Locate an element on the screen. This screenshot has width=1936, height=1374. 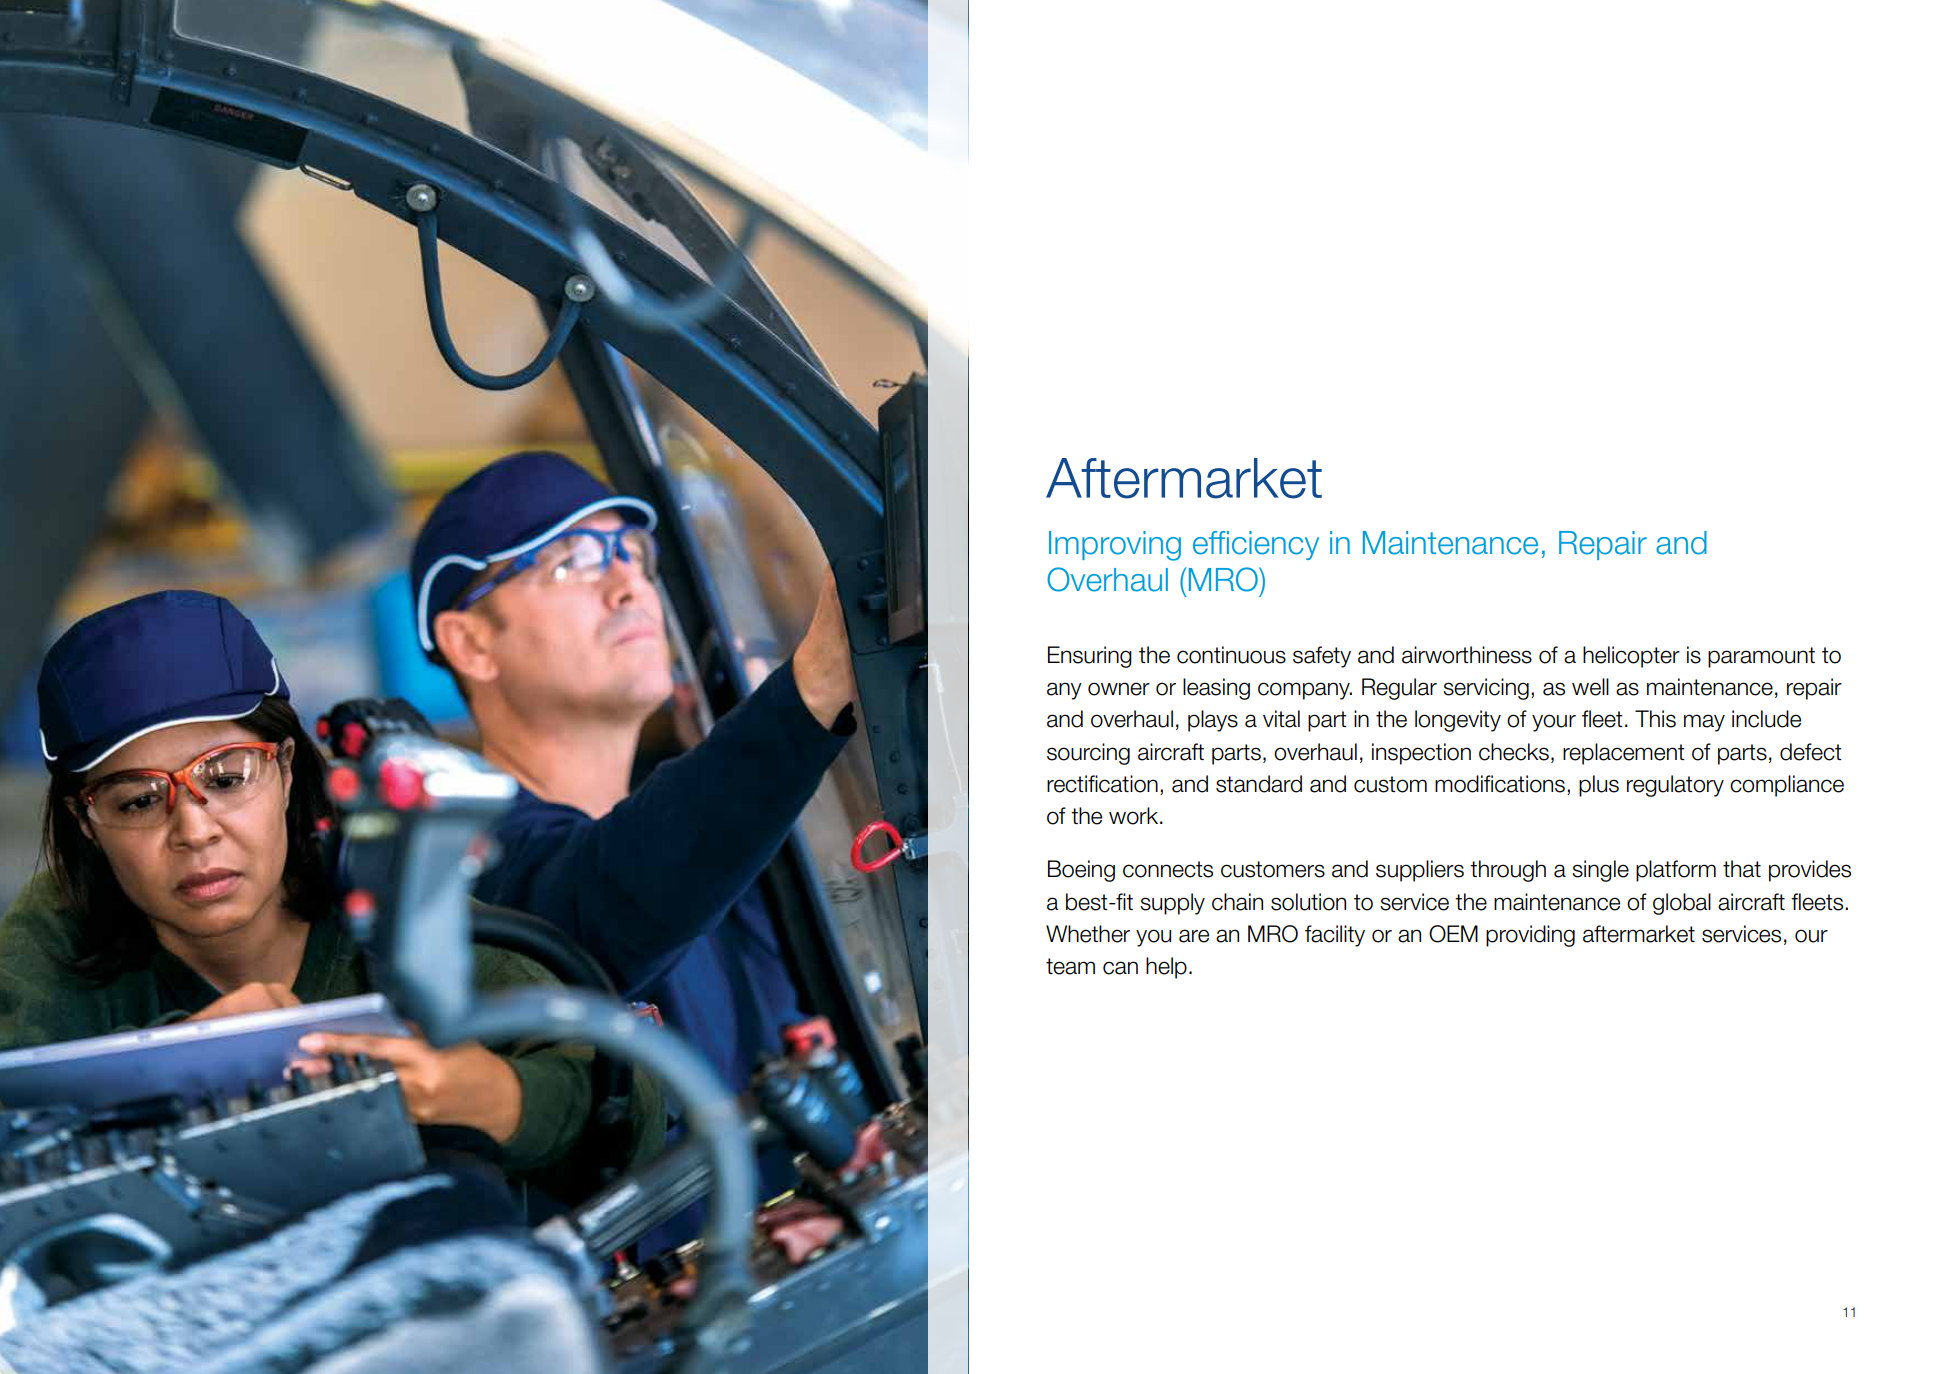
Improving is located at coordinates (1115, 546).
